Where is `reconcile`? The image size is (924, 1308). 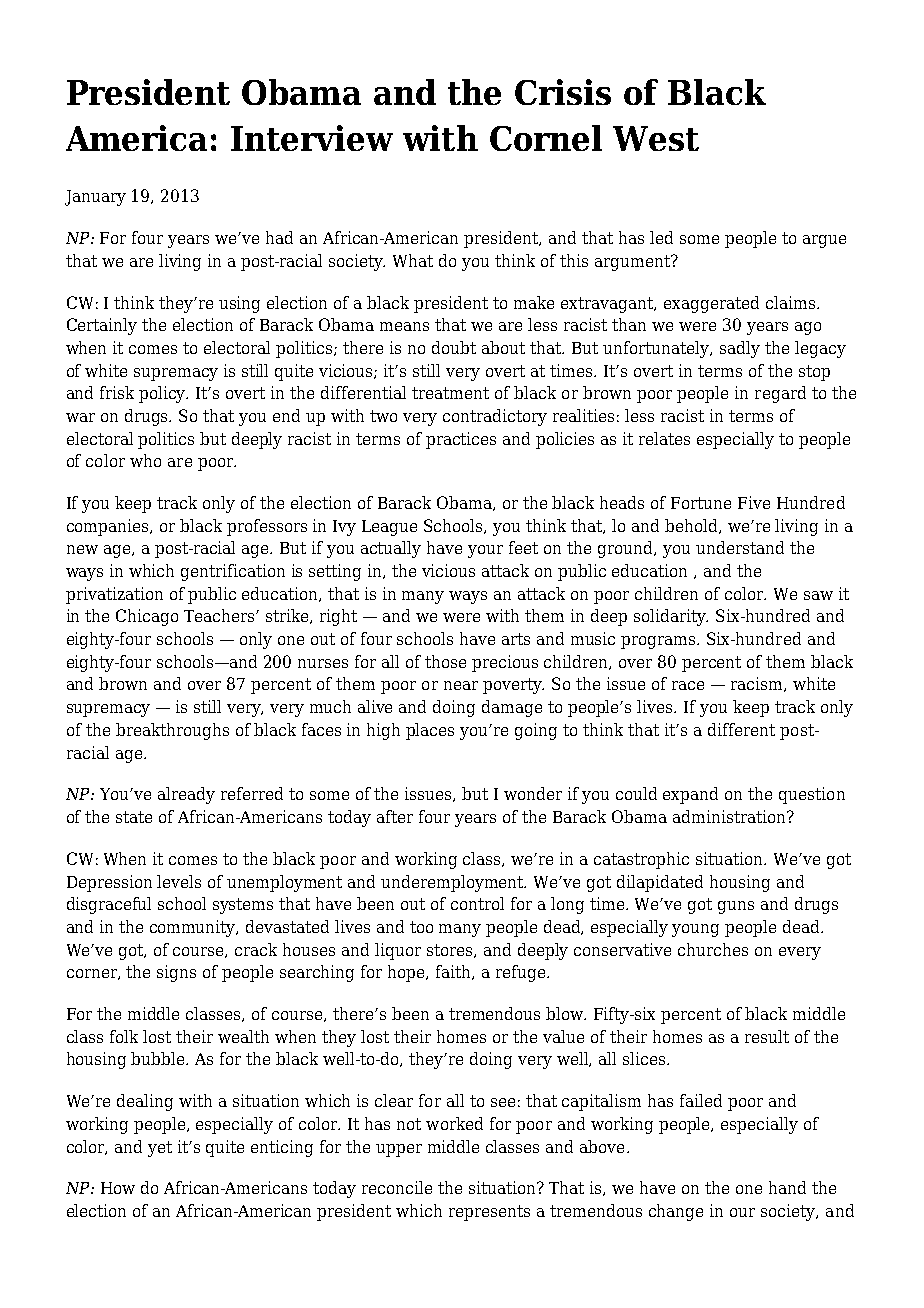 reconcile is located at coordinates (397, 1187).
